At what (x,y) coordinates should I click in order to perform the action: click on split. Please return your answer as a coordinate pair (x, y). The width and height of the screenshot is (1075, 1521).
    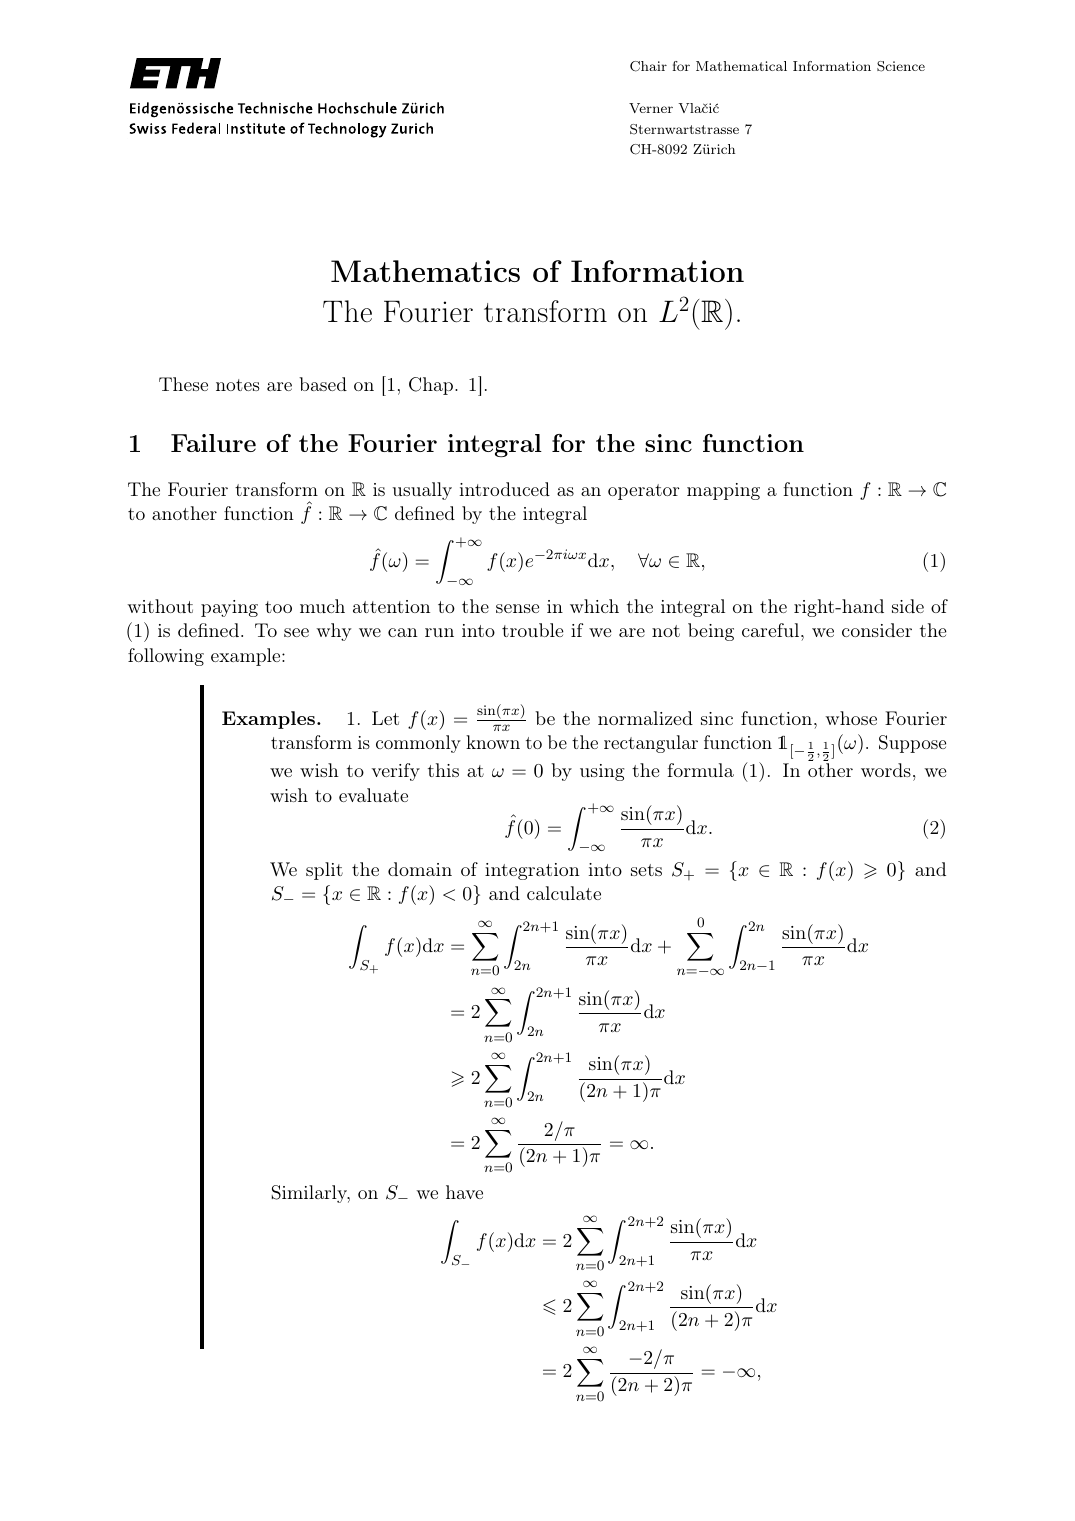
    Looking at the image, I should click on (324, 871).
